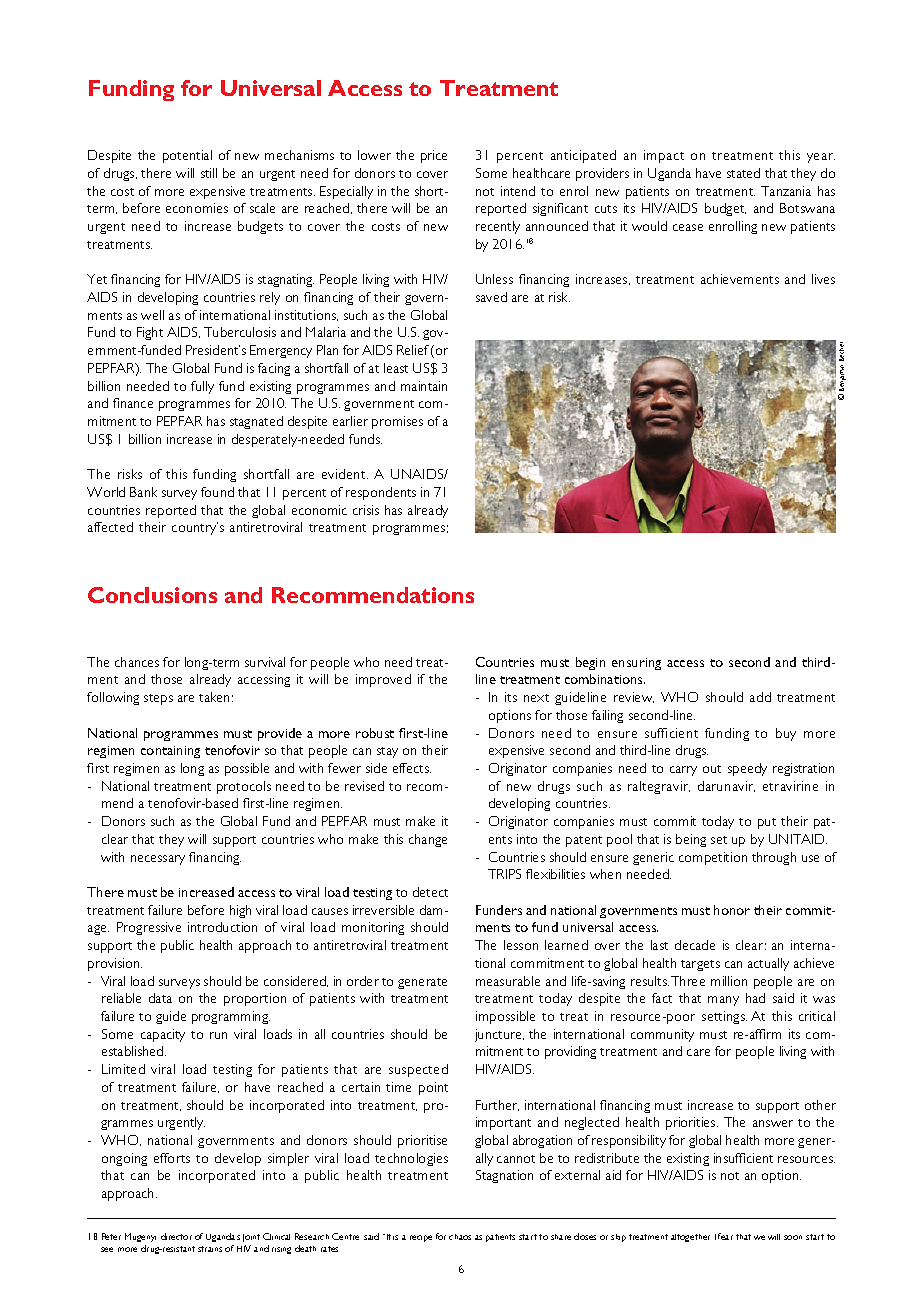 Image resolution: width=924 pixels, height=1308 pixels. I want to click on data, so click(160, 998).
